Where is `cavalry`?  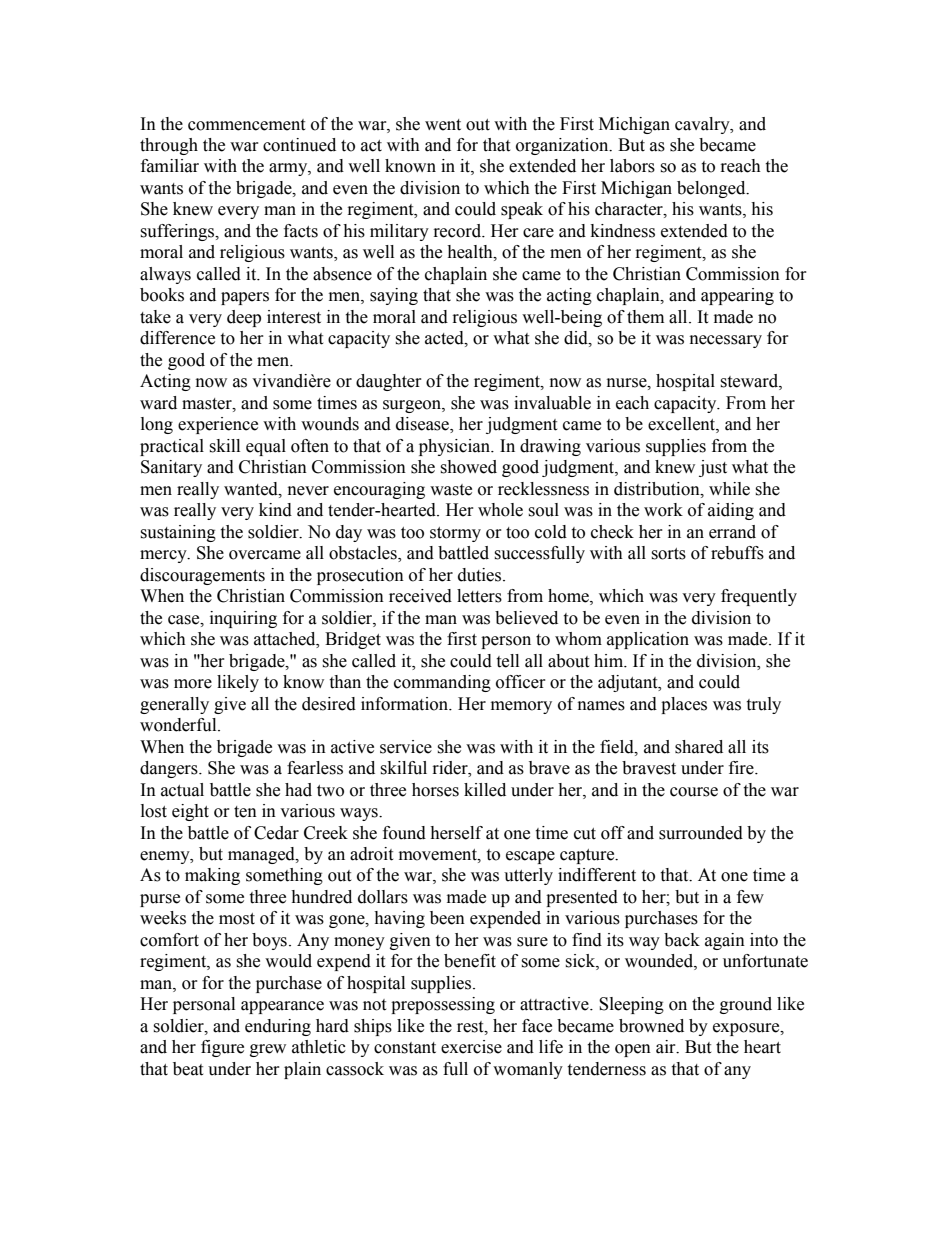
cavalry is located at coordinates (703, 125).
